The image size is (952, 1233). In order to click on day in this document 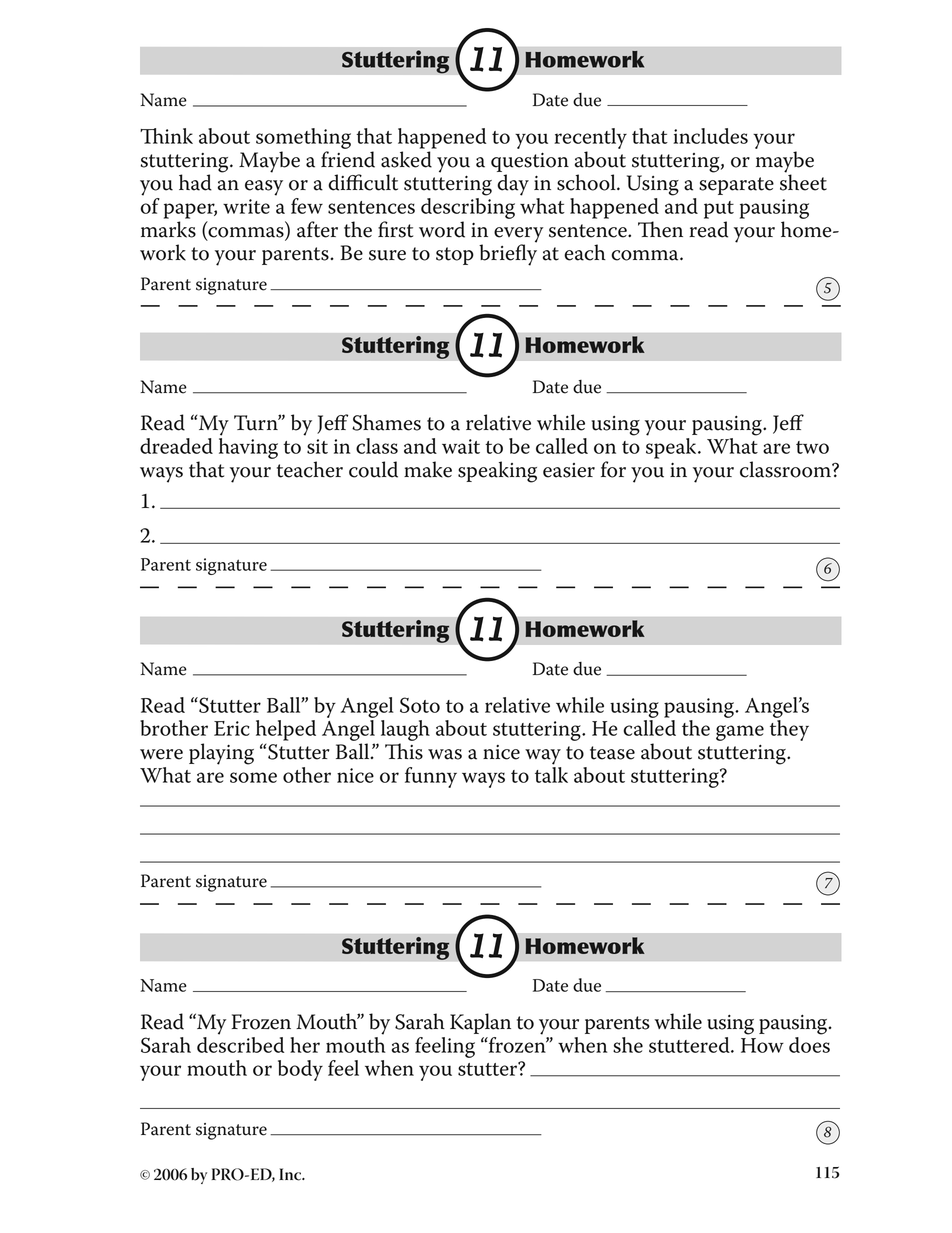, I will do `click(513, 185)`.
